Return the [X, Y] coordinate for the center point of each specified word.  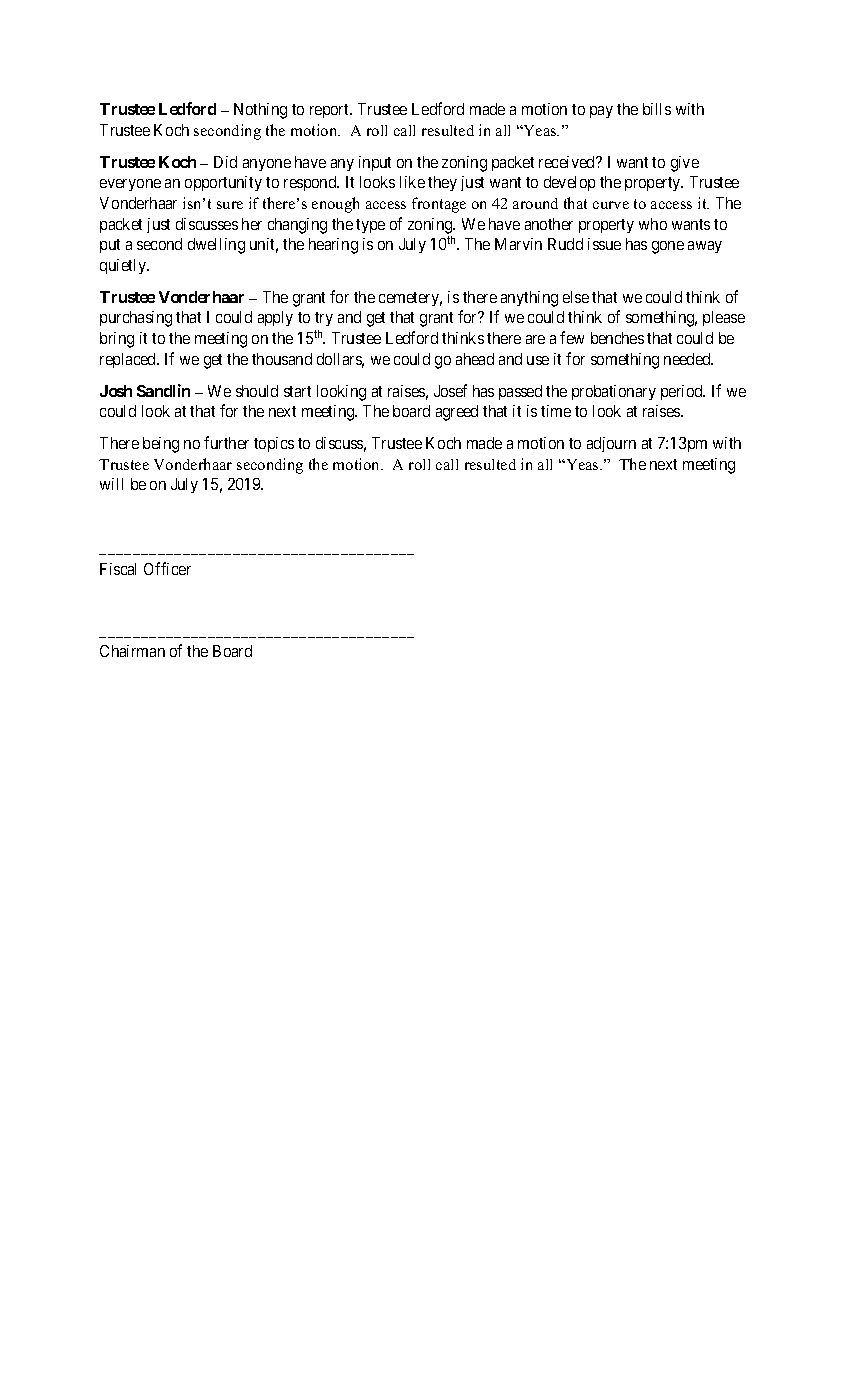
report [331, 111]
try [324, 319]
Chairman [132, 651]
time [556, 411]
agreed [457, 413]
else [576, 297]
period [683, 392]
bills [657, 109]
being [161, 445]
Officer [167, 568]
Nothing [260, 111]
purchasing [136, 319]
